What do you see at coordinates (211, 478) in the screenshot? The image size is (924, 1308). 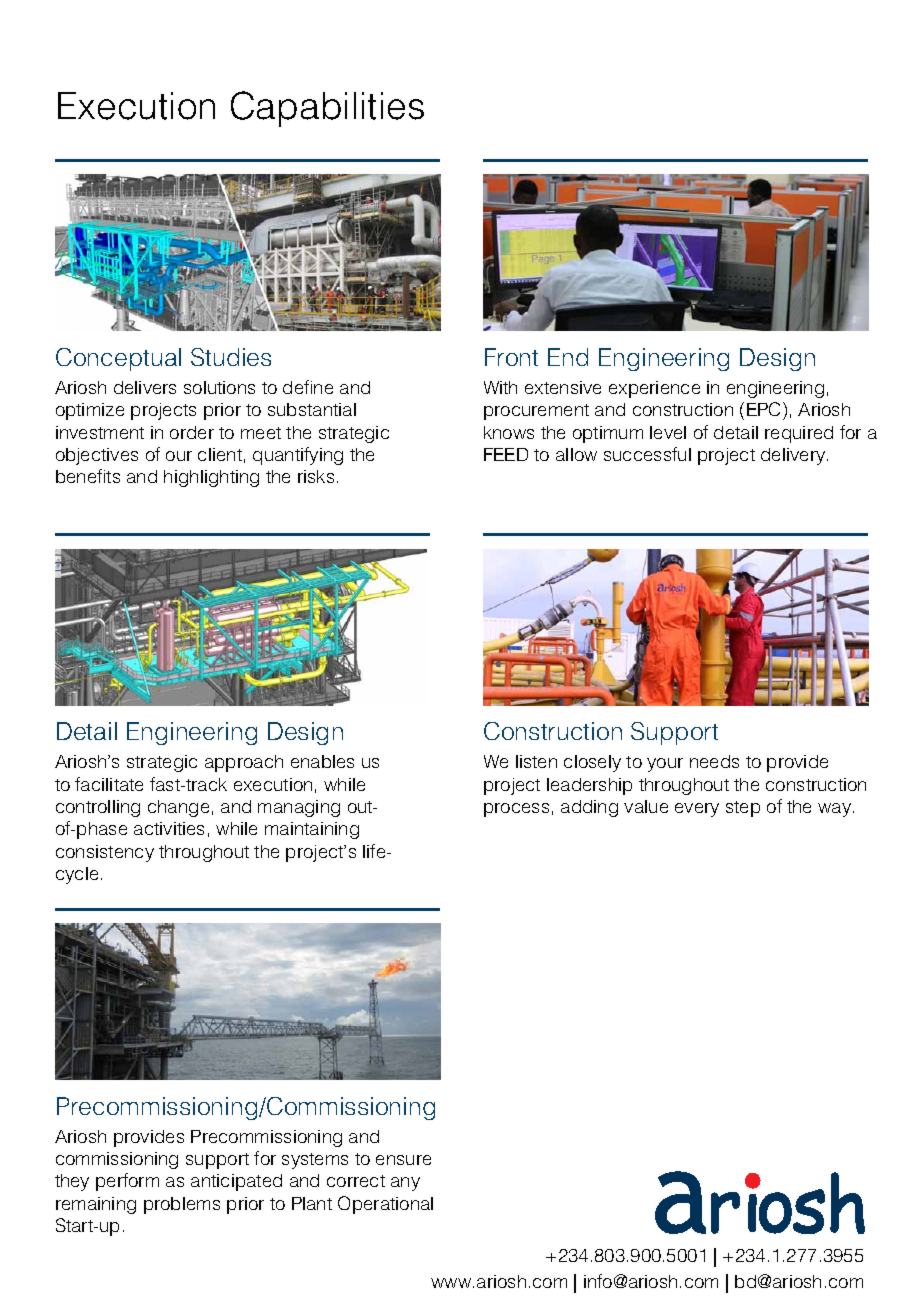 I see `highlighting` at bounding box center [211, 478].
